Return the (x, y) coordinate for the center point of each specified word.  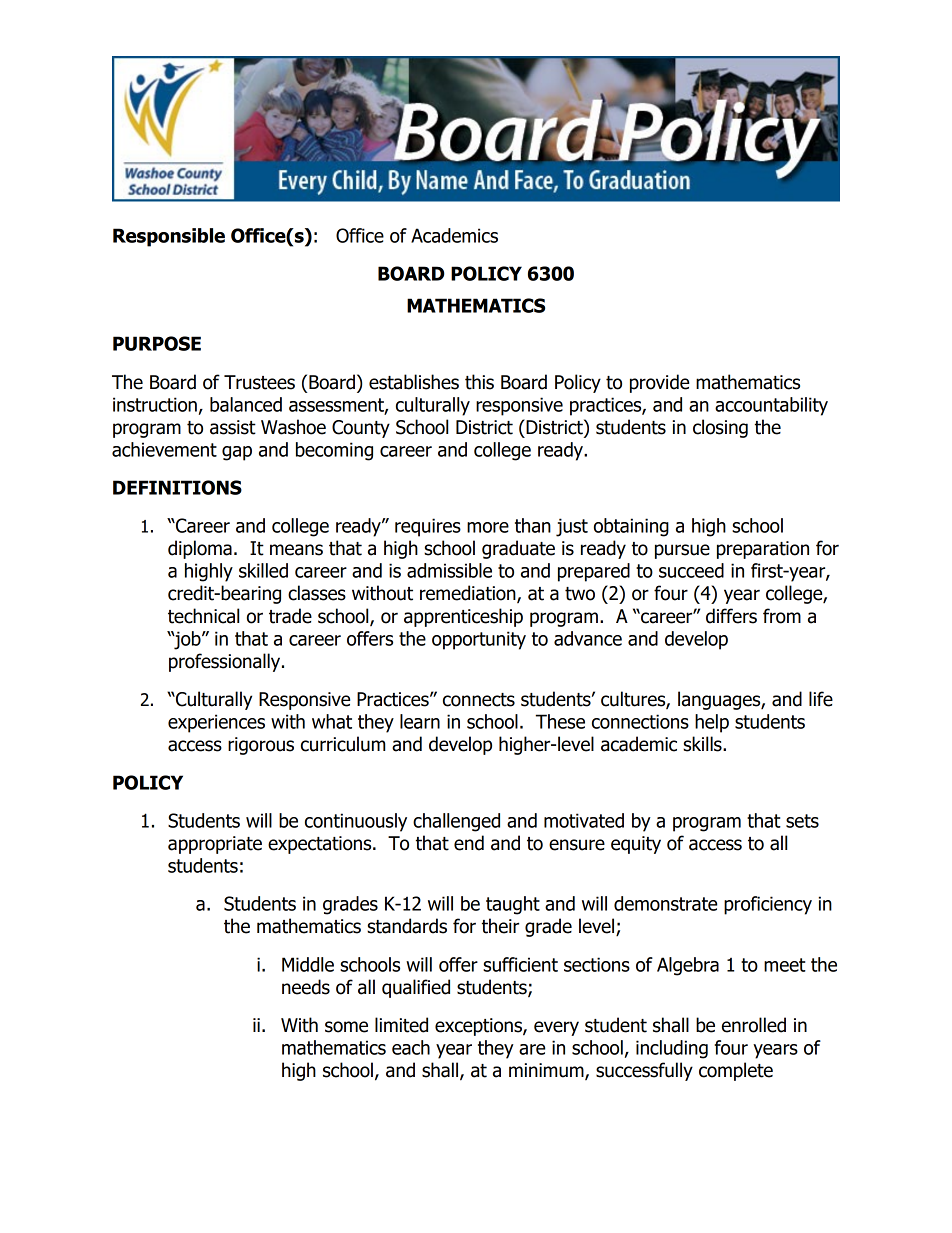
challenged (456, 822)
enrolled (754, 1025)
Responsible (169, 237)
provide (659, 383)
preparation (763, 550)
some (346, 1027)
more (488, 527)
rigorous (261, 746)
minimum (547, 1071)
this (479, 382)
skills (703, 744)
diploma (200, 549)
